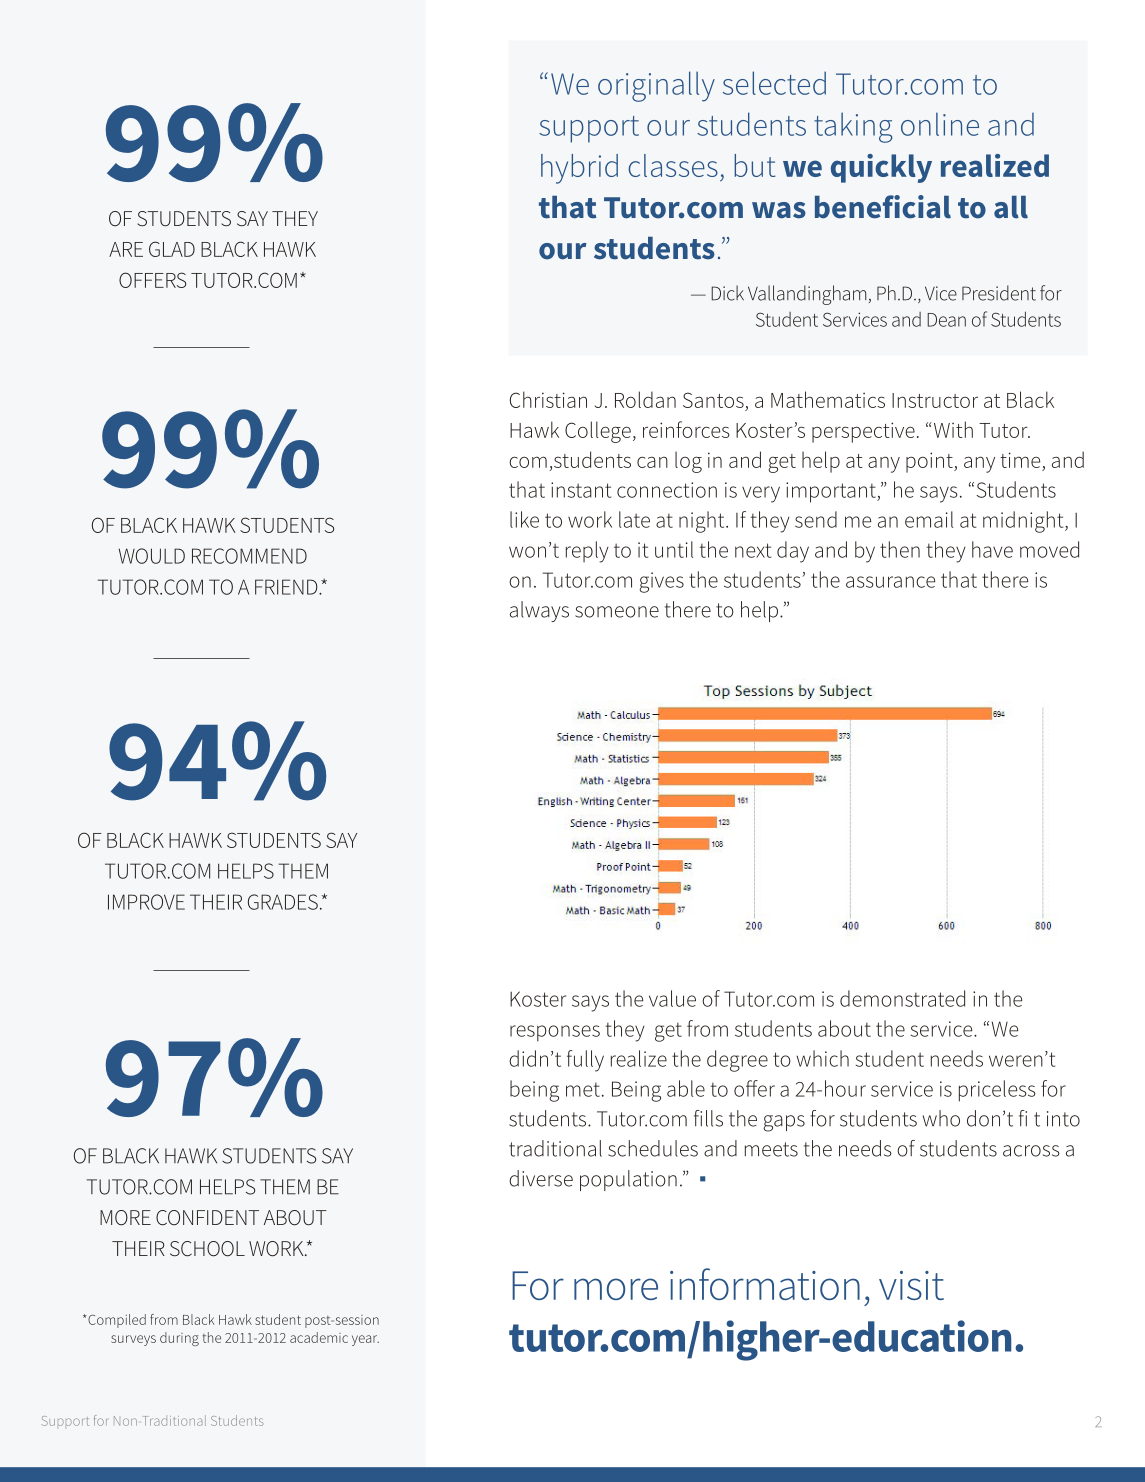 This screenshot has width=1145, height=1482. I want to click on visit, so click(911, 1285).
